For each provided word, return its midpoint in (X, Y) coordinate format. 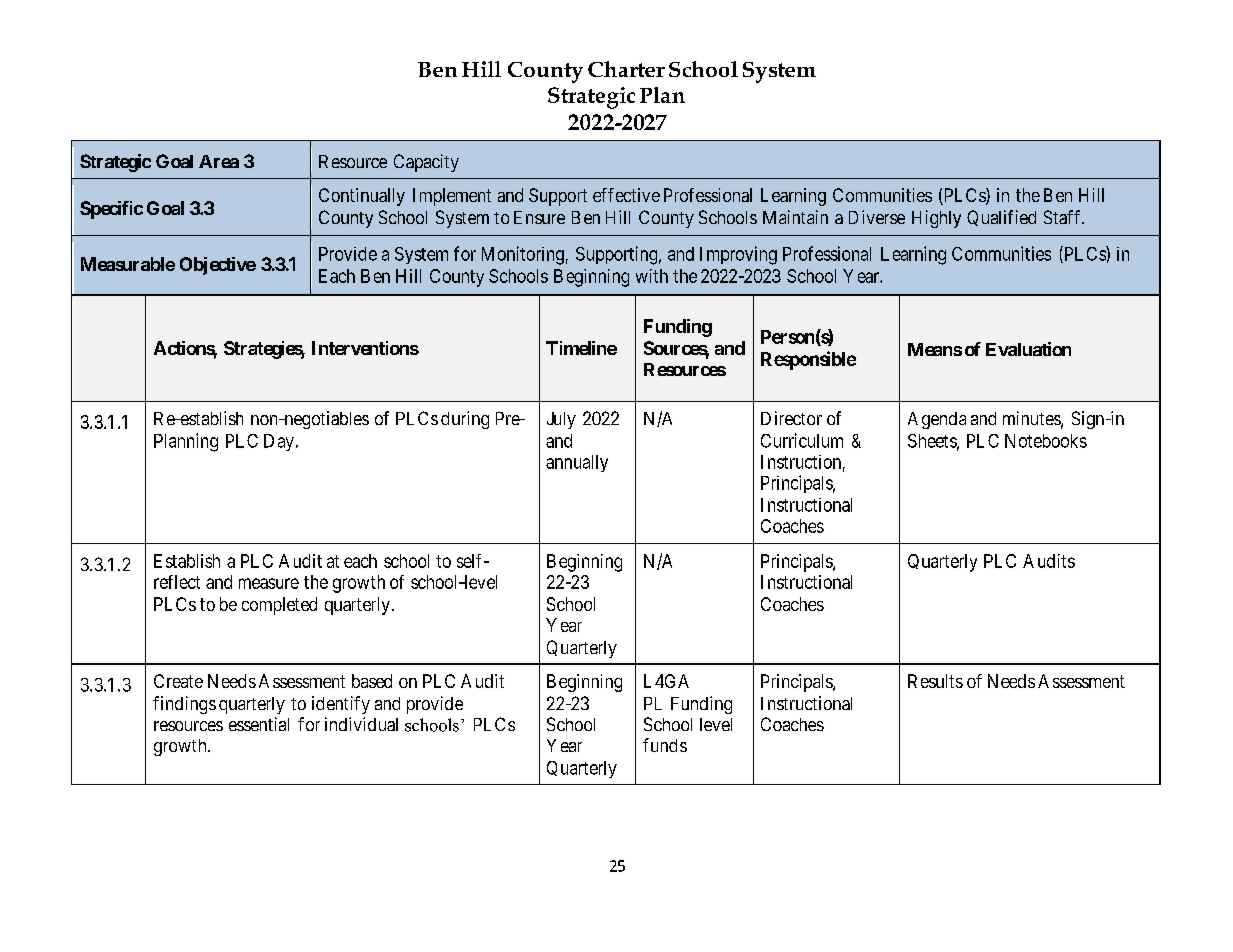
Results (935, 681)
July (561, 420)
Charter (626, 69)
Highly (936, 219)
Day (279, 442)
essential (259, 724)
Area (219, 161)
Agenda (937, 420)
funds (665, 745)
